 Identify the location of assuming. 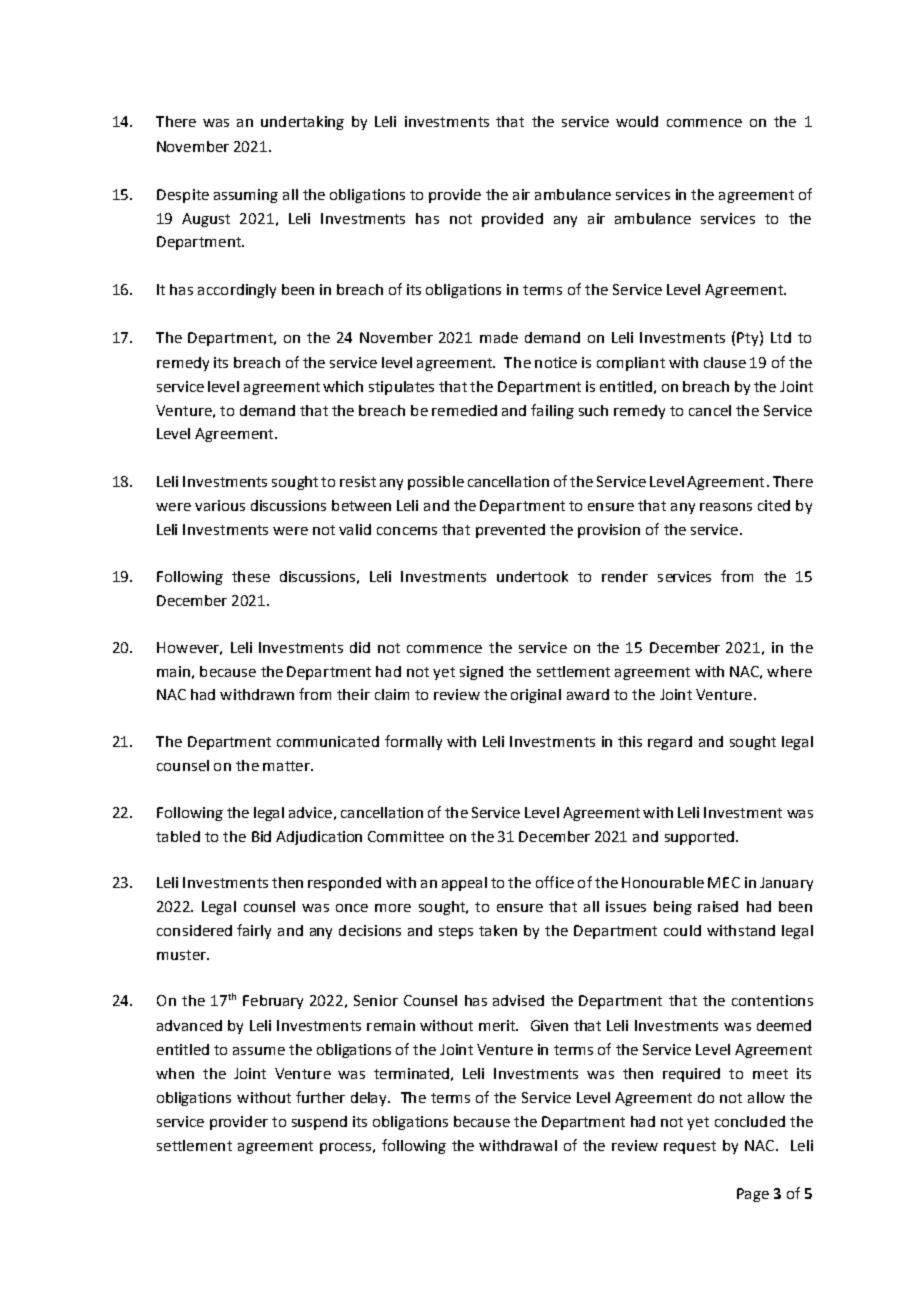
(246, 196).
